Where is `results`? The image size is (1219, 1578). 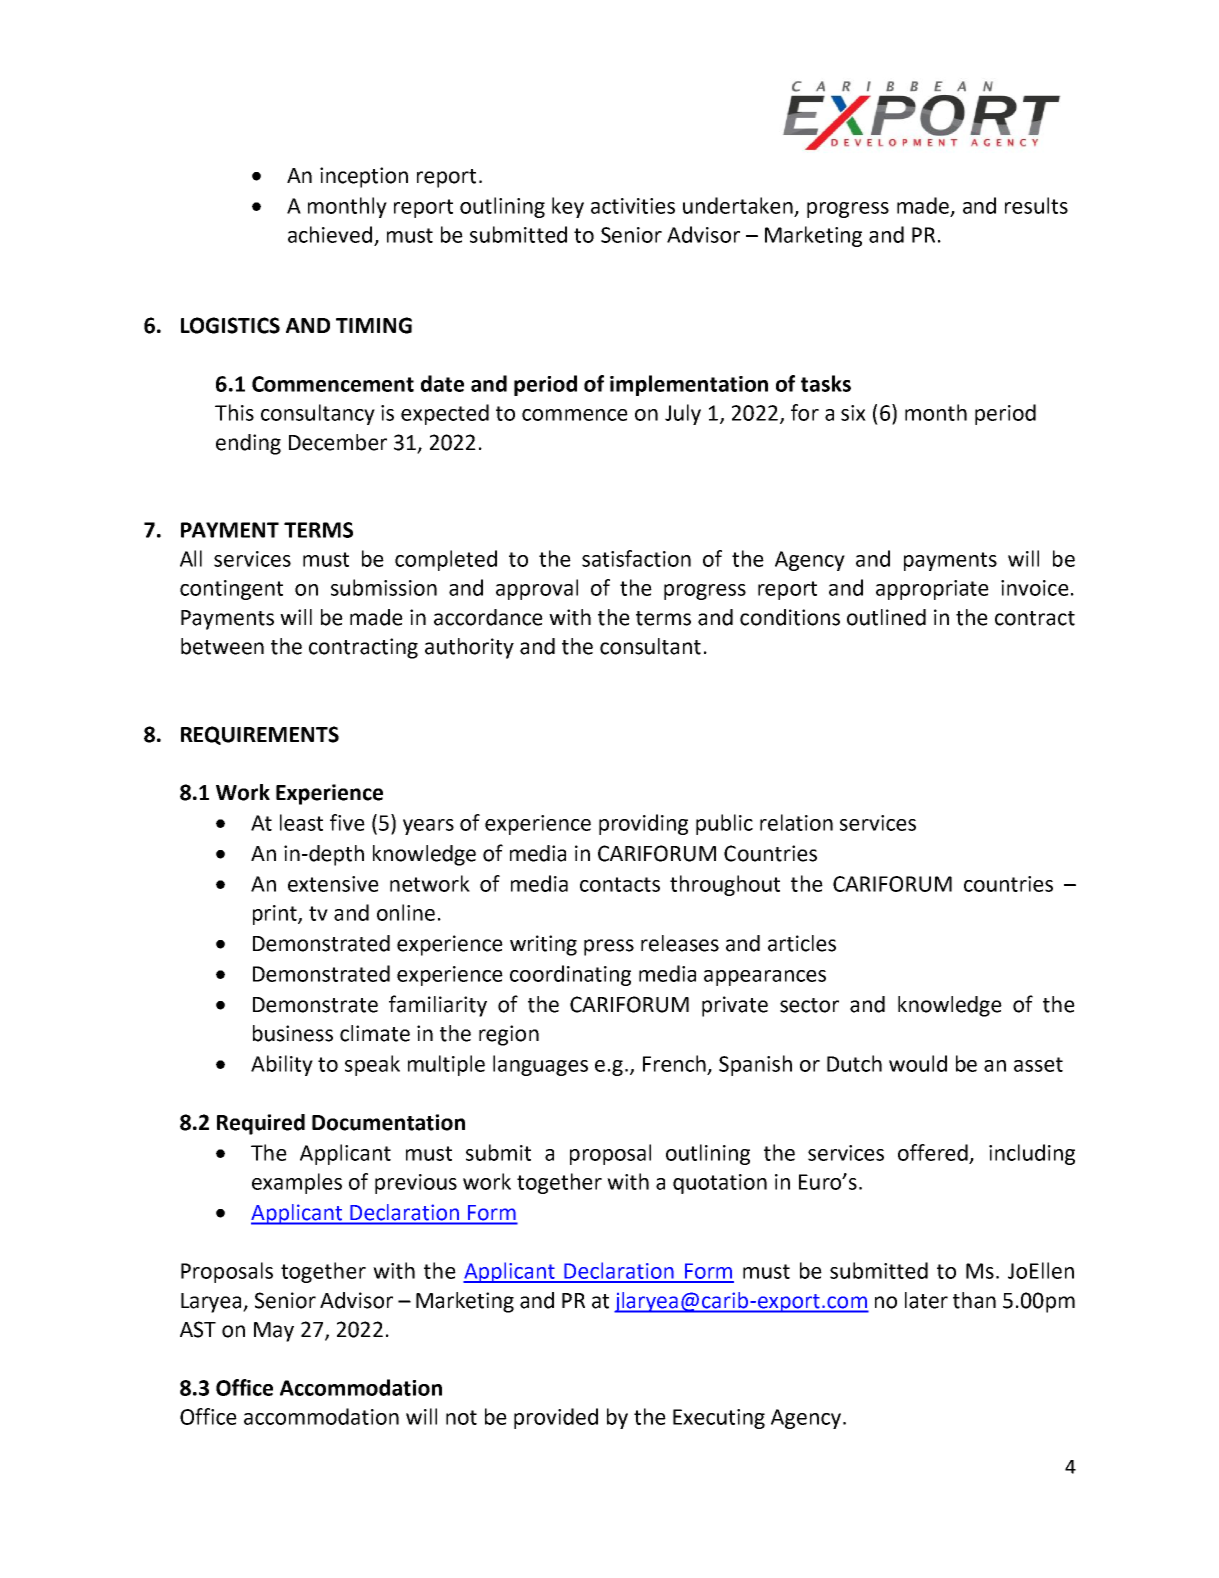
results is located at coordinates (1036, 205).
